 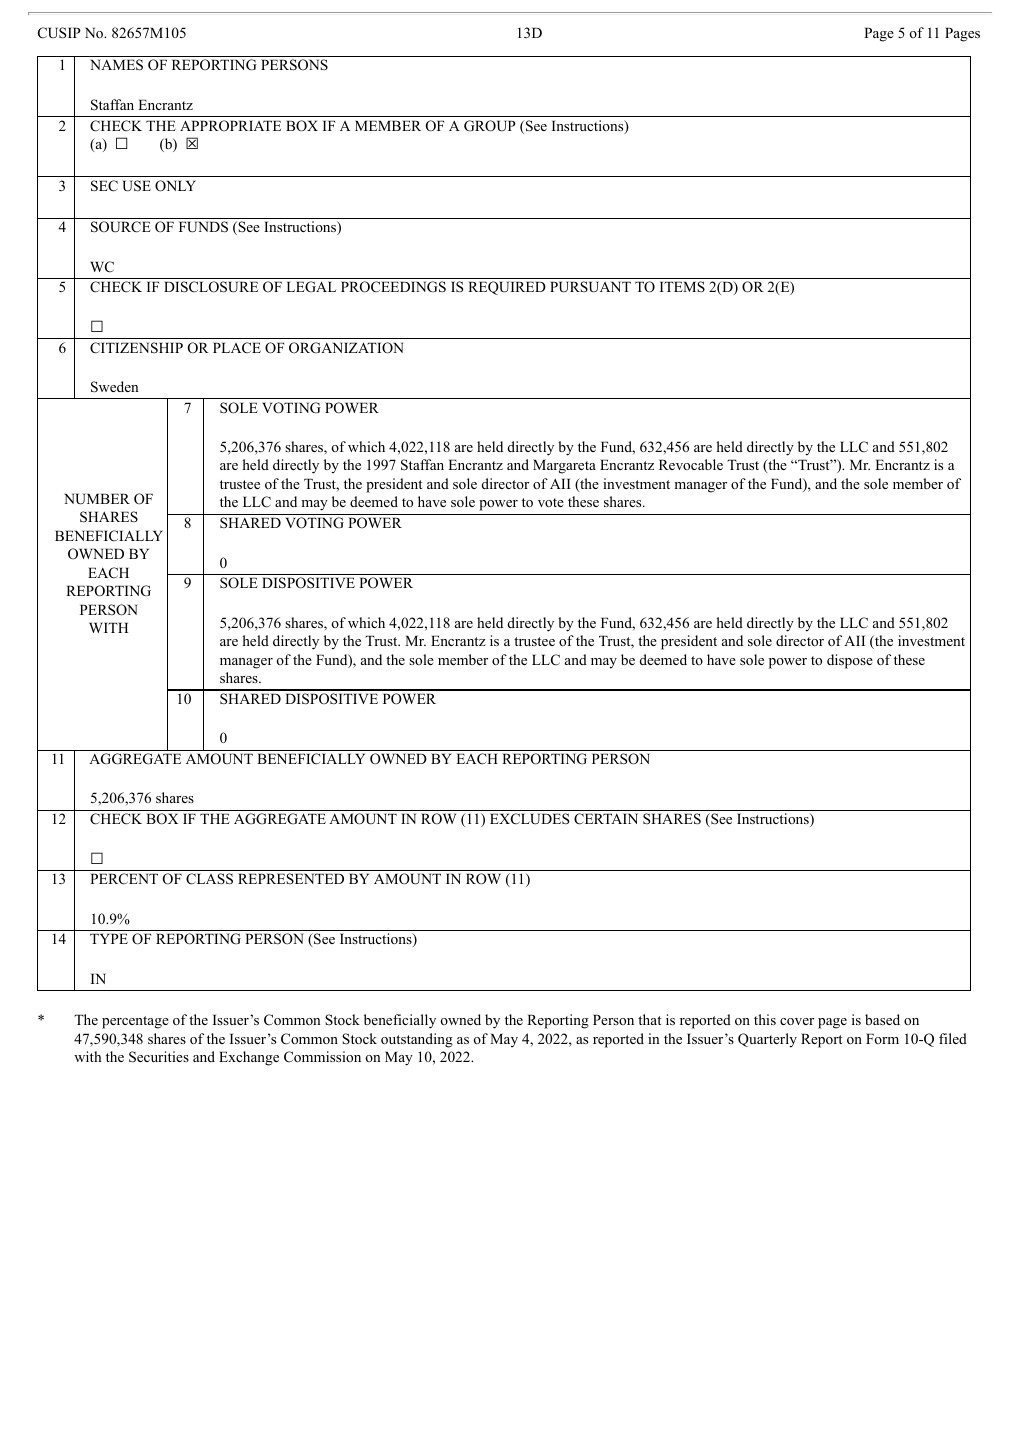 What do you see at coordinates (490, 126) in the screenshot?
I see `GROUP` at bounding box center [490, 126].
